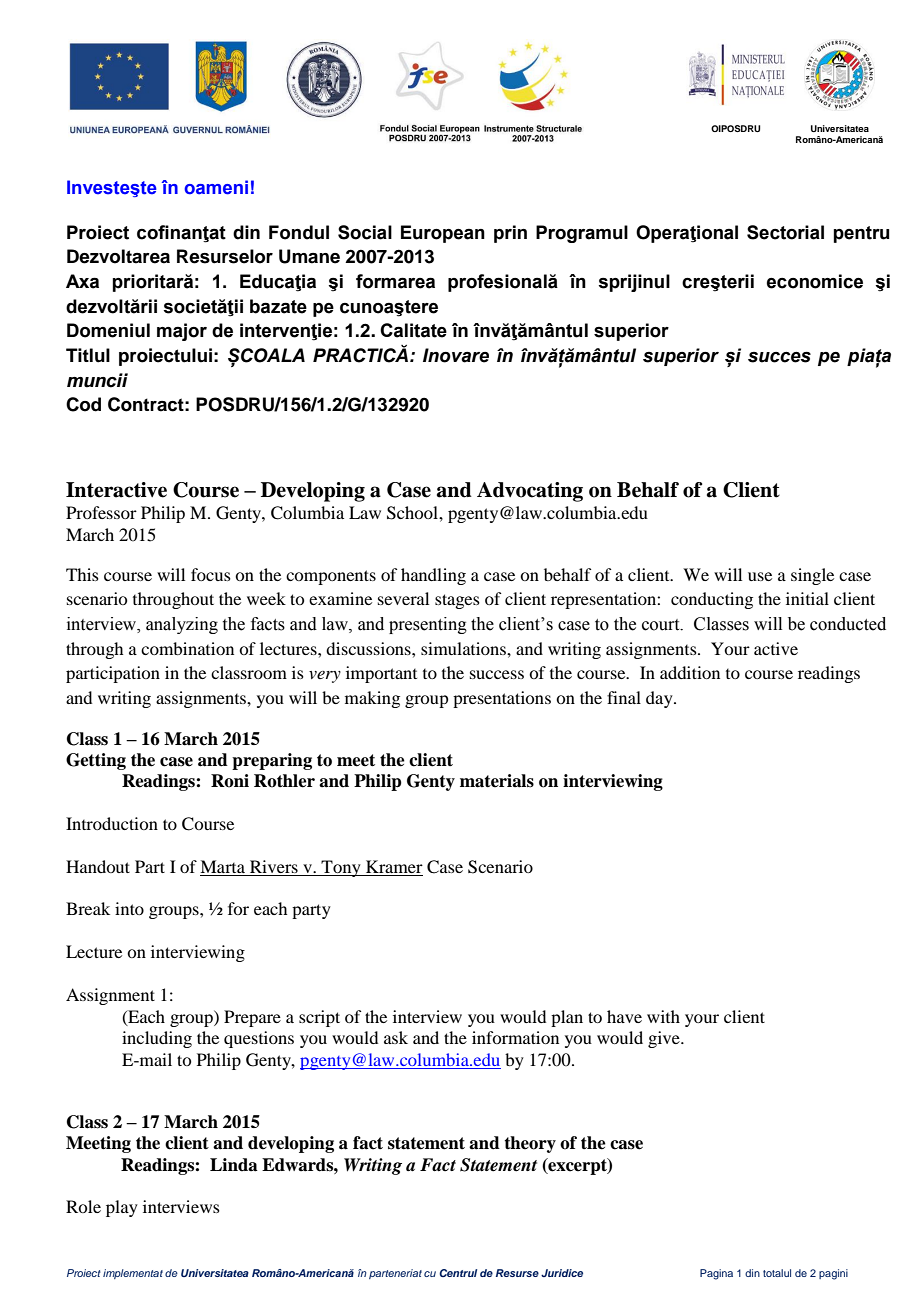 This image has width=924, height=1308. I want to click on Sectorial, so click(785, 232).
